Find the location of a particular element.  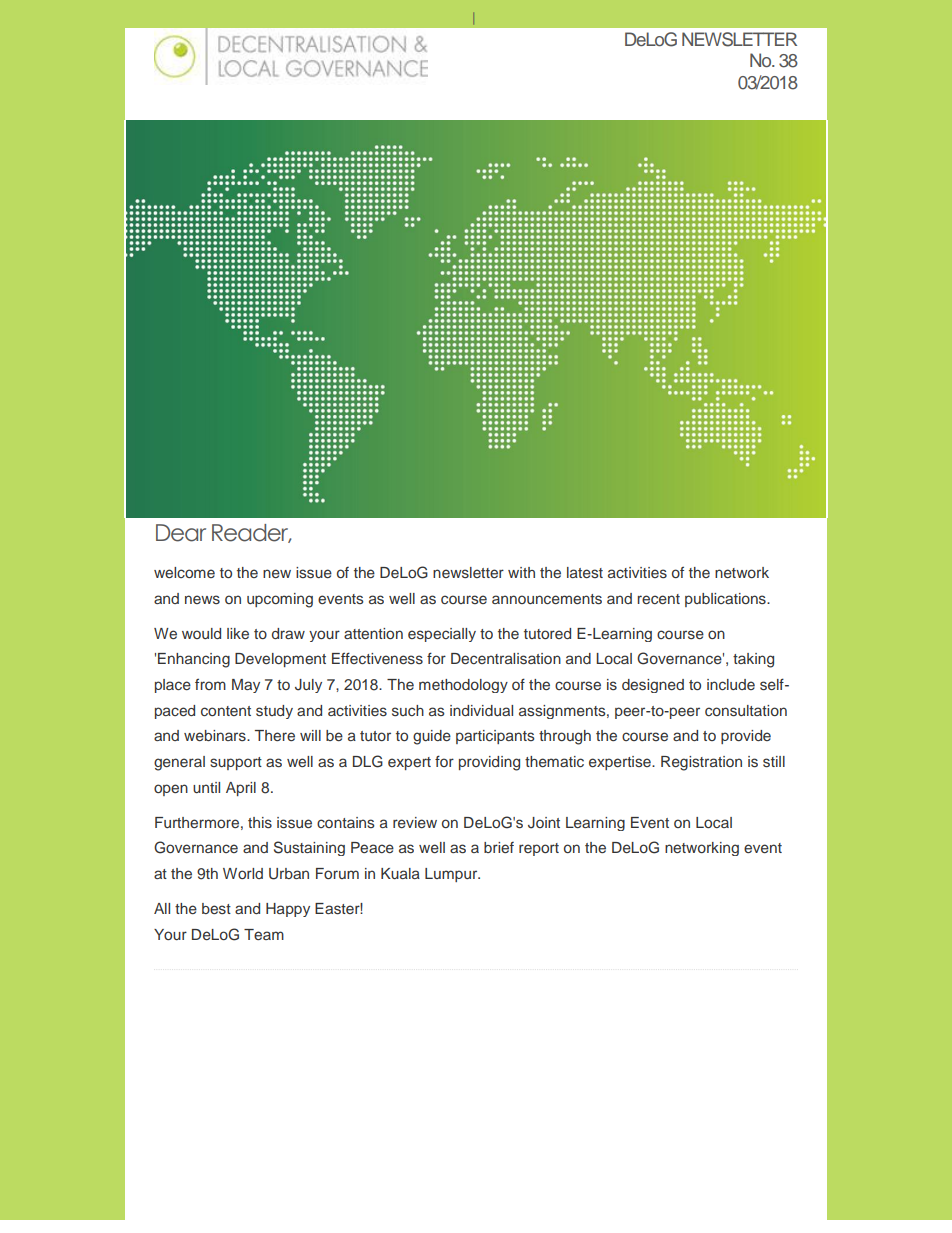

Joint is located at coordinates (544, 823).
